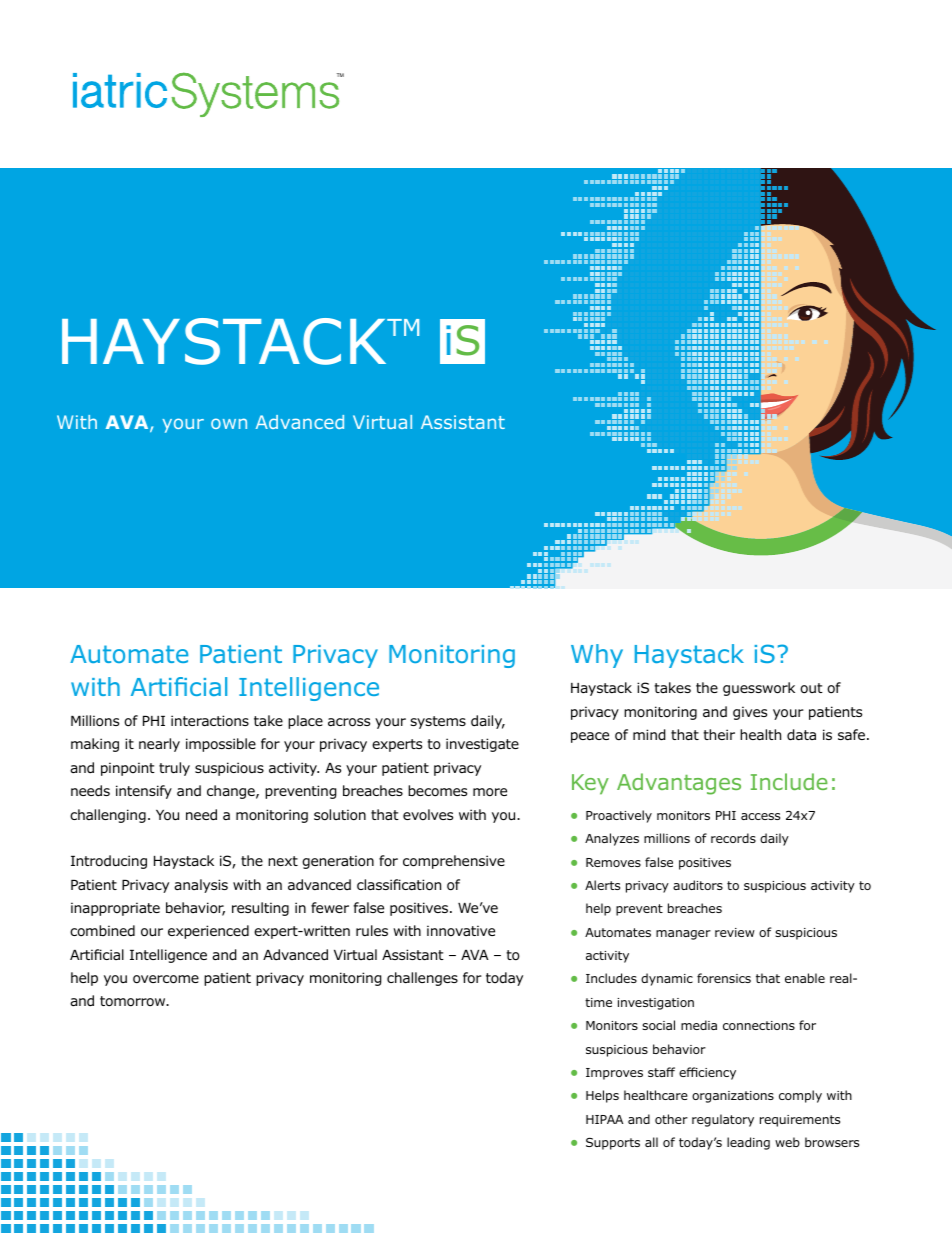  Describe the element at coordinates (174, 769) in the screenshot. I see `truly` at that location.
